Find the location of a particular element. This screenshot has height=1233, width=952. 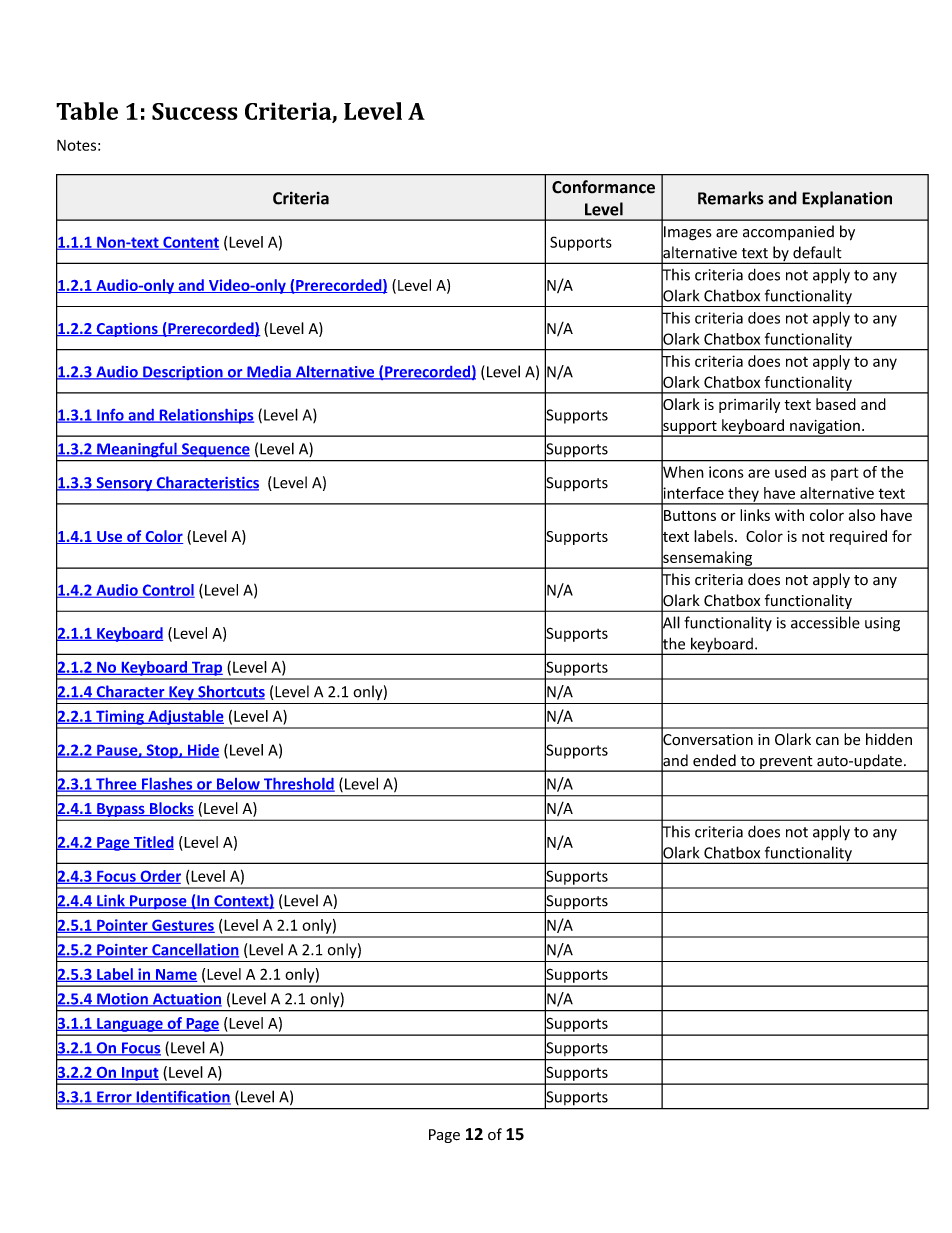

Success is located at coordinates (195, 111).
